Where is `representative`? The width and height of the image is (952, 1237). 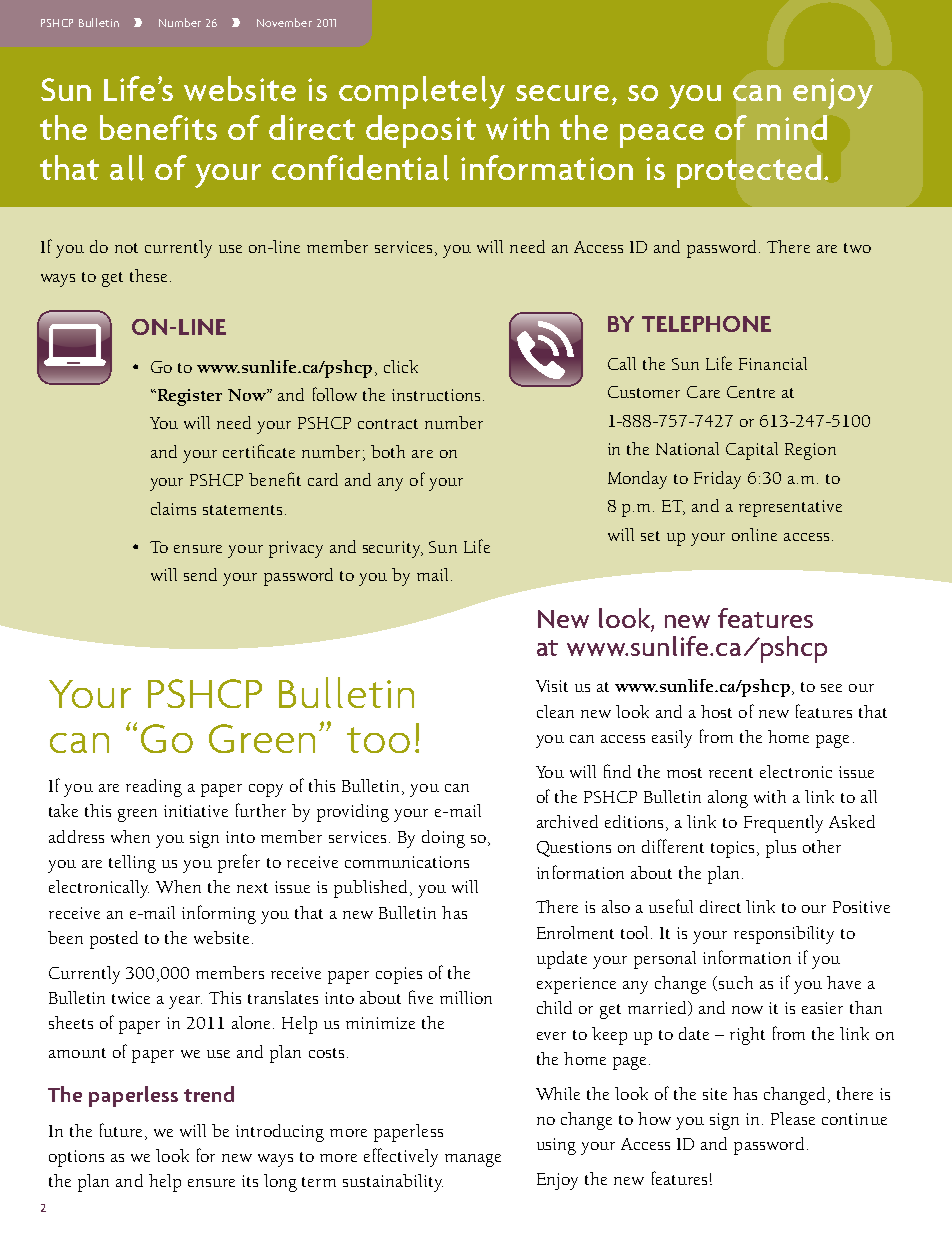
representative is located at coordinates (790, 508).
